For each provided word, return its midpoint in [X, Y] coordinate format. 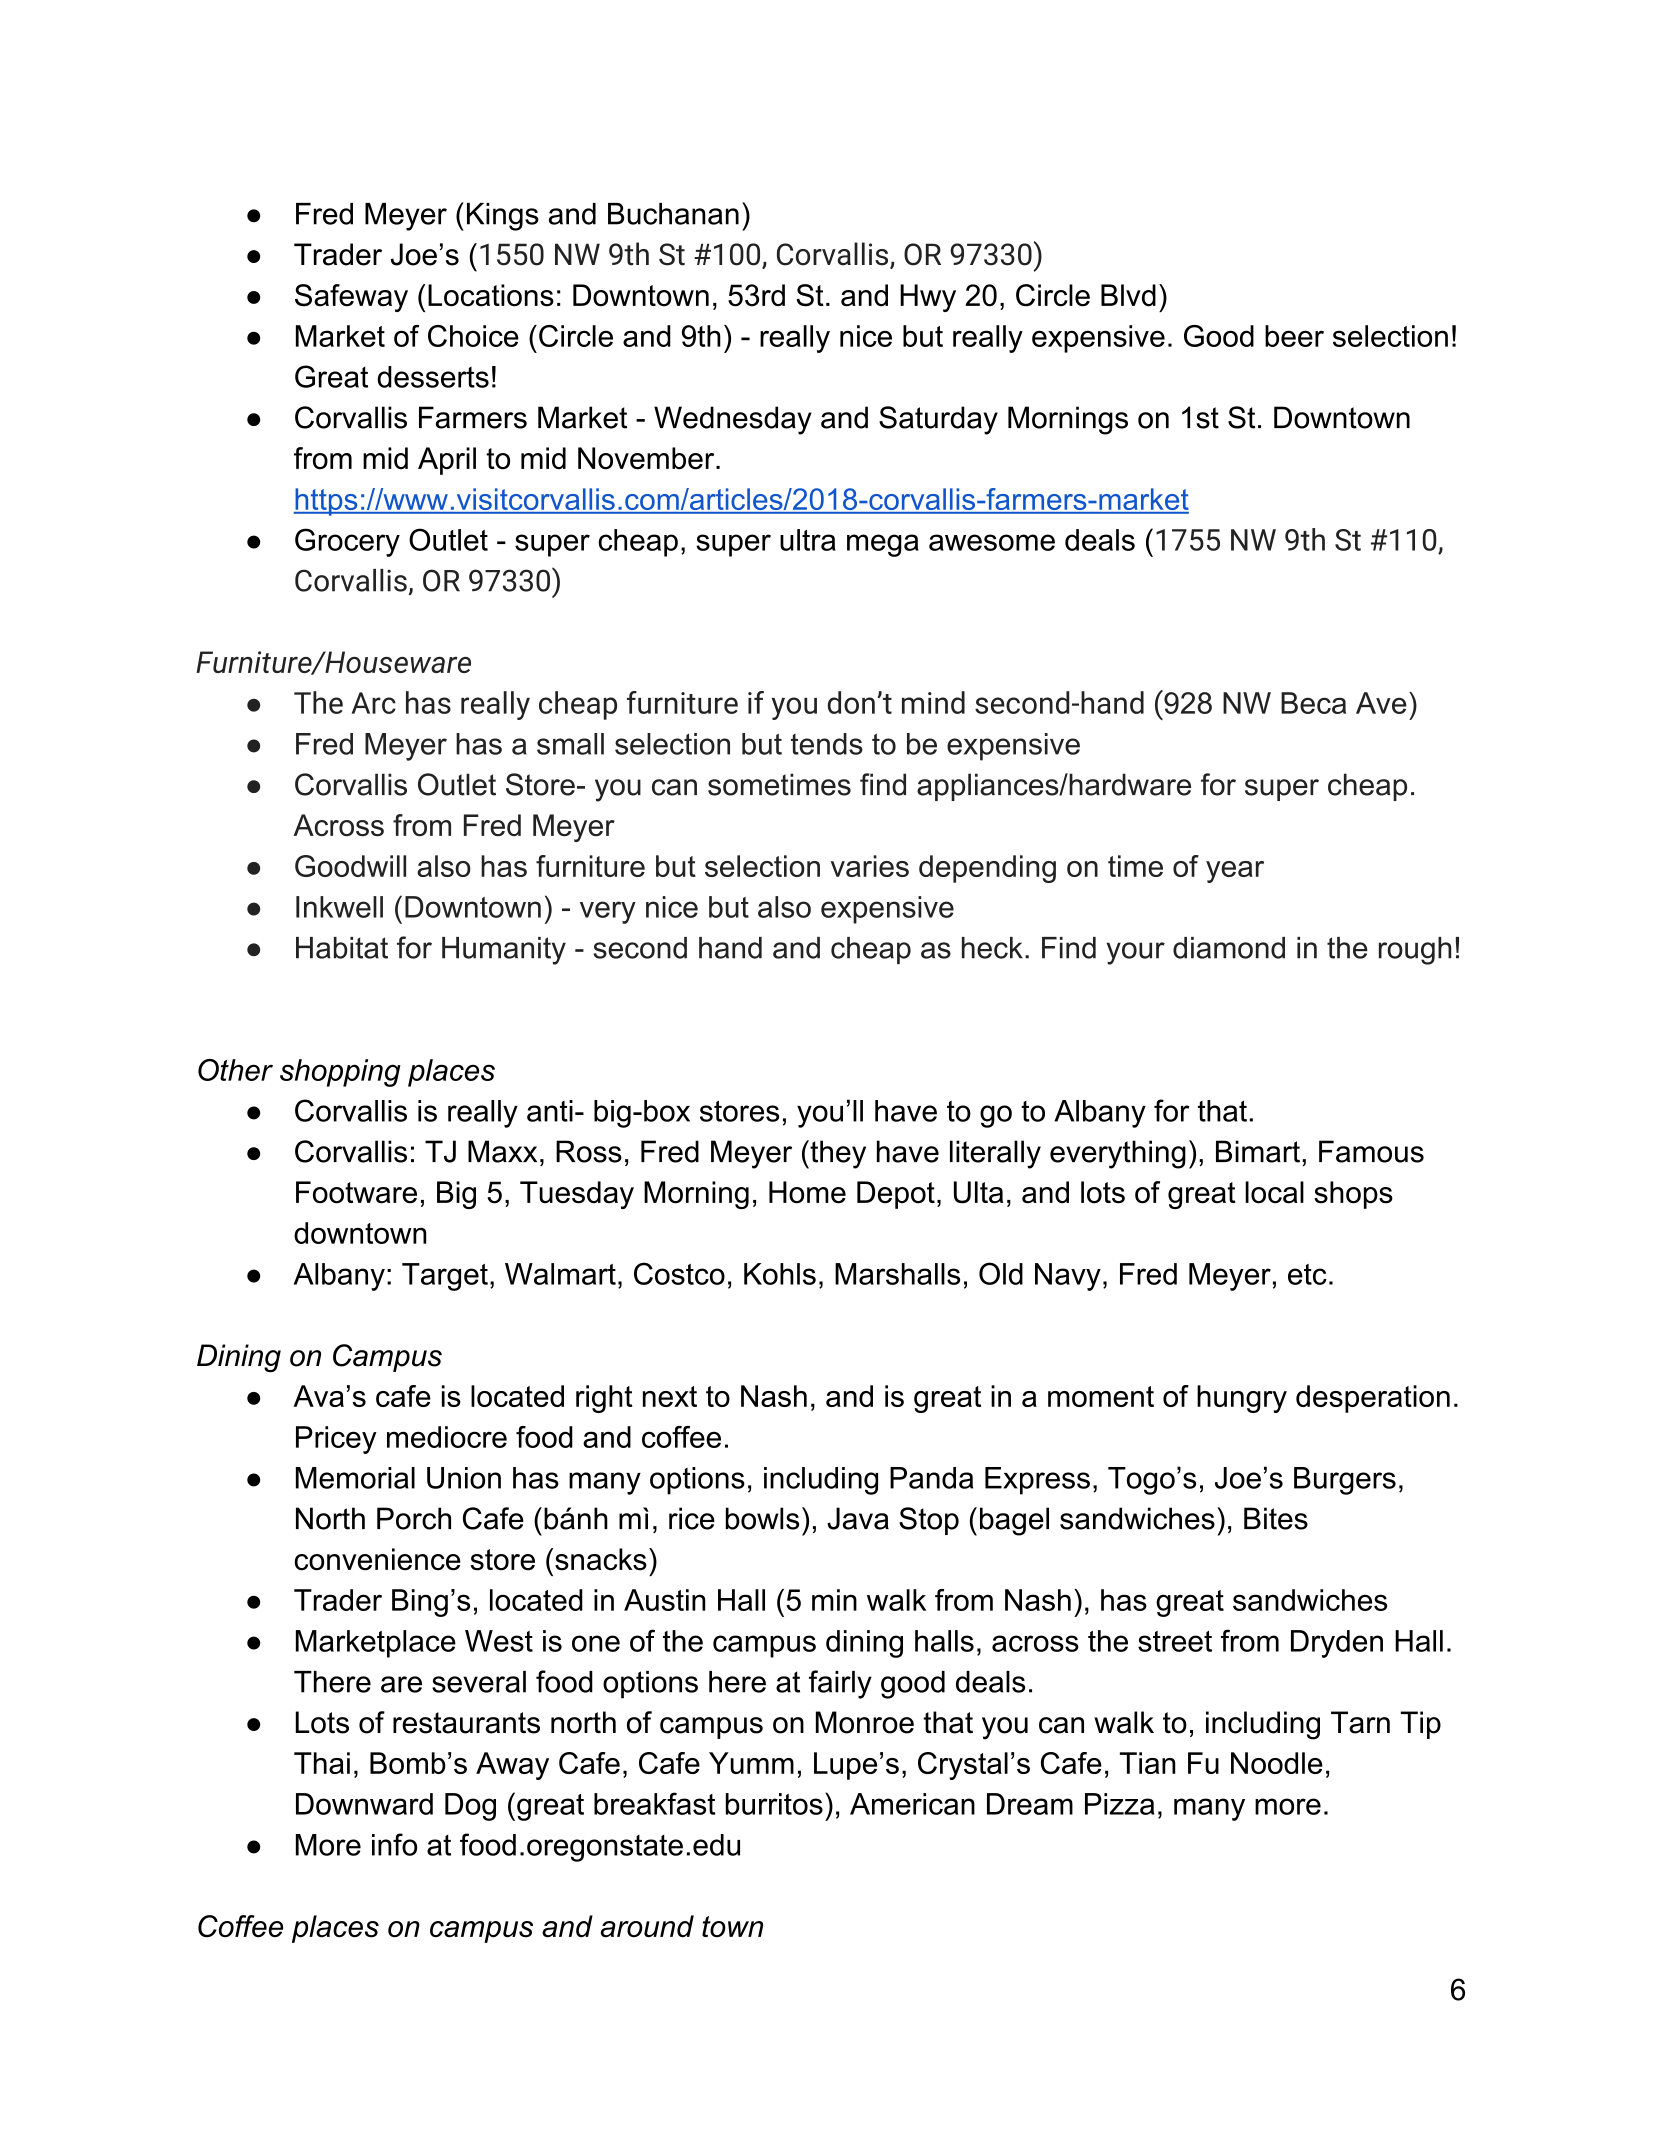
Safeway [351, 298]
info [394, 1844]
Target [445, 1277]
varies [870, 866]
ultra [808, 540]
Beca [1313, 703]
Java [858, 1518]
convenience [378, 1559]
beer [1294, 336]
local [1274, 1192]
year [1235, 872]
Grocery [347, 542]
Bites [1276, 1518]
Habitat [342, 948]
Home [807, 1192]
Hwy [928, 298]
